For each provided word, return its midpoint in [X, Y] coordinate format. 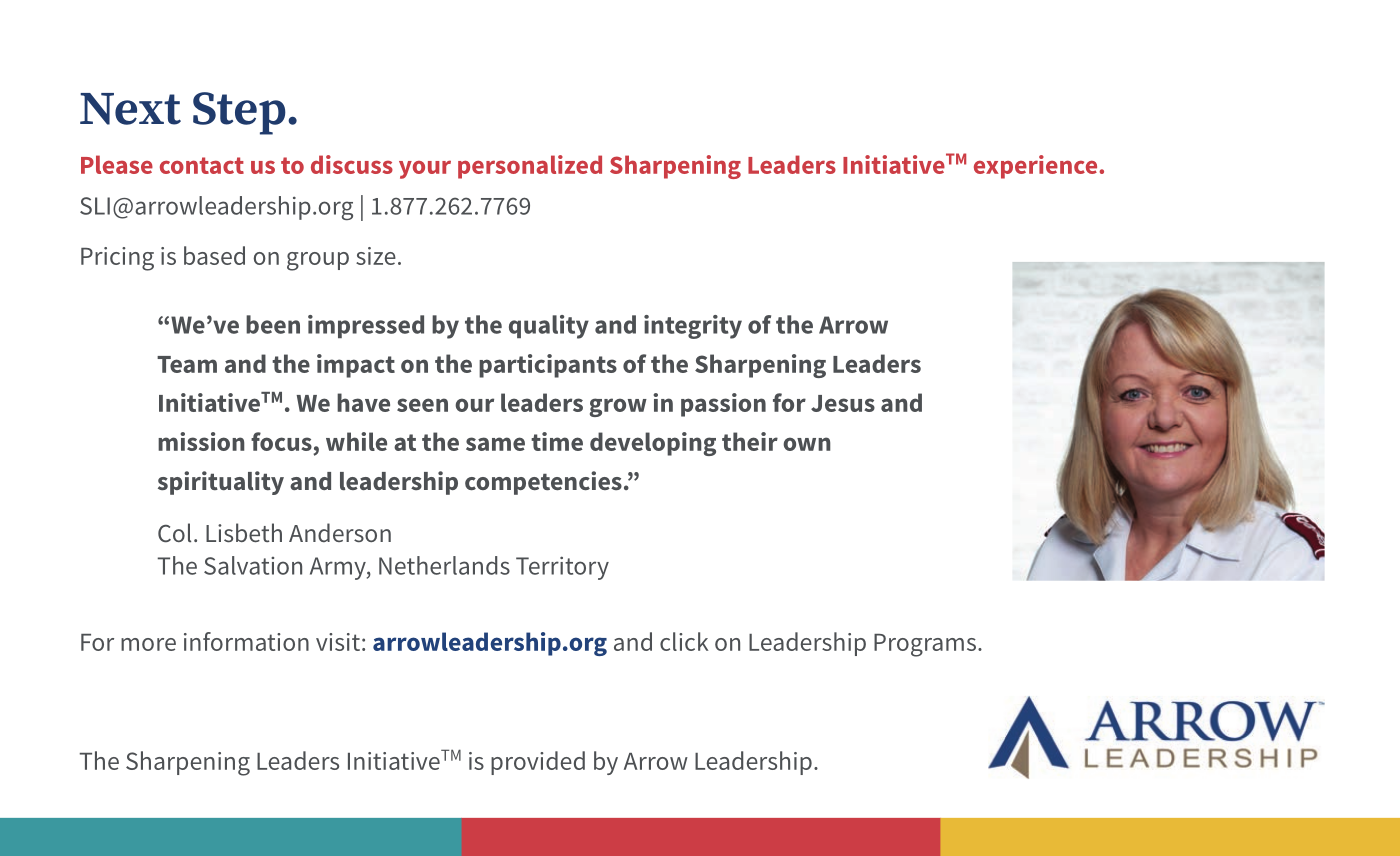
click [684, 641]
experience [1037, 167]
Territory [562, 568]
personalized [530, 167]
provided [538, 763]
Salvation [253, 565]
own [807, 444]
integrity [693, 327]
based [214, 255]
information [246, 641]
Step [239, 113]
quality [549, 327]
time [557, 441]
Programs [925, 645]
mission [201, 441]
